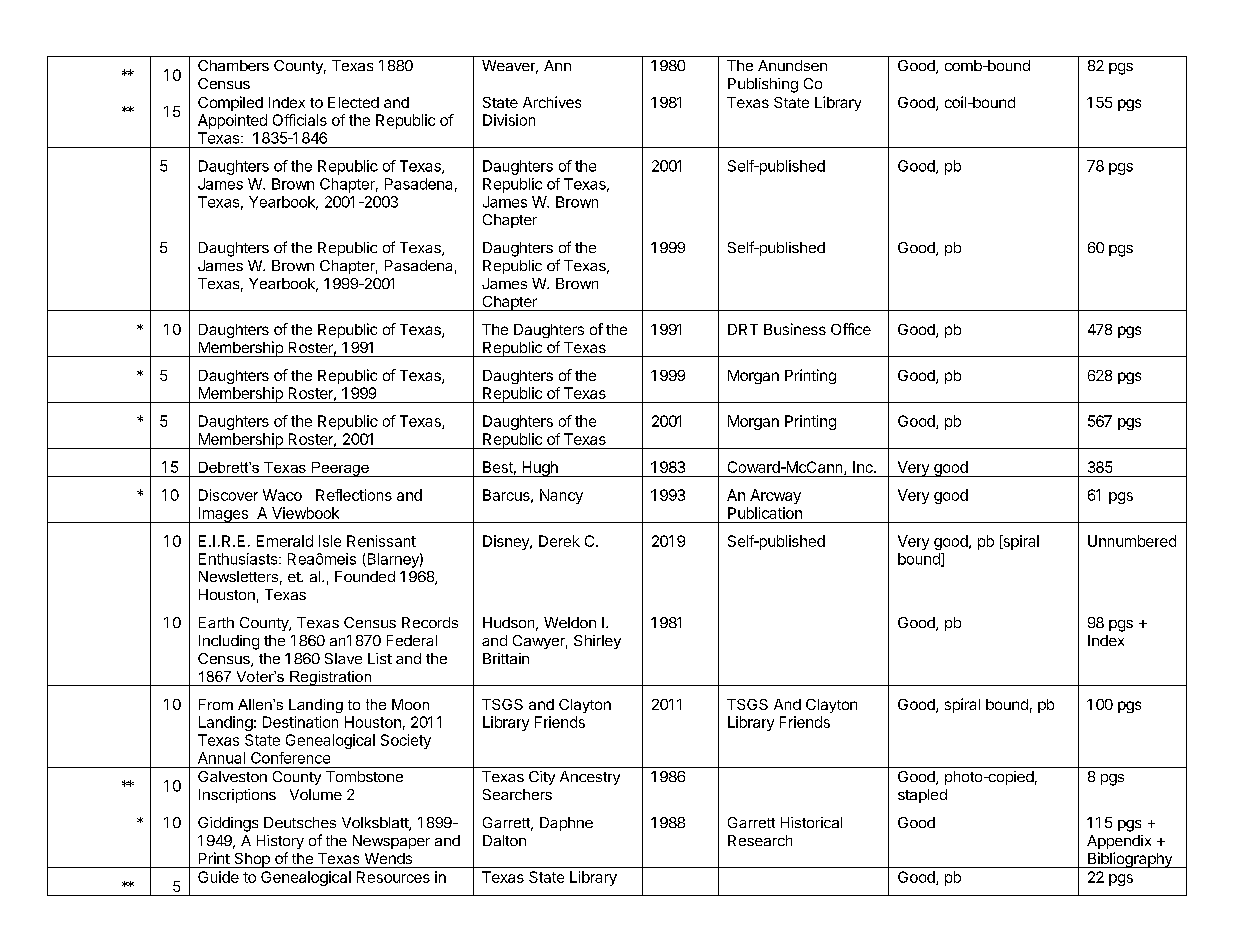 This screenshot has height=952, width=1233. I want to click on Reflections, so click(354, 495).
